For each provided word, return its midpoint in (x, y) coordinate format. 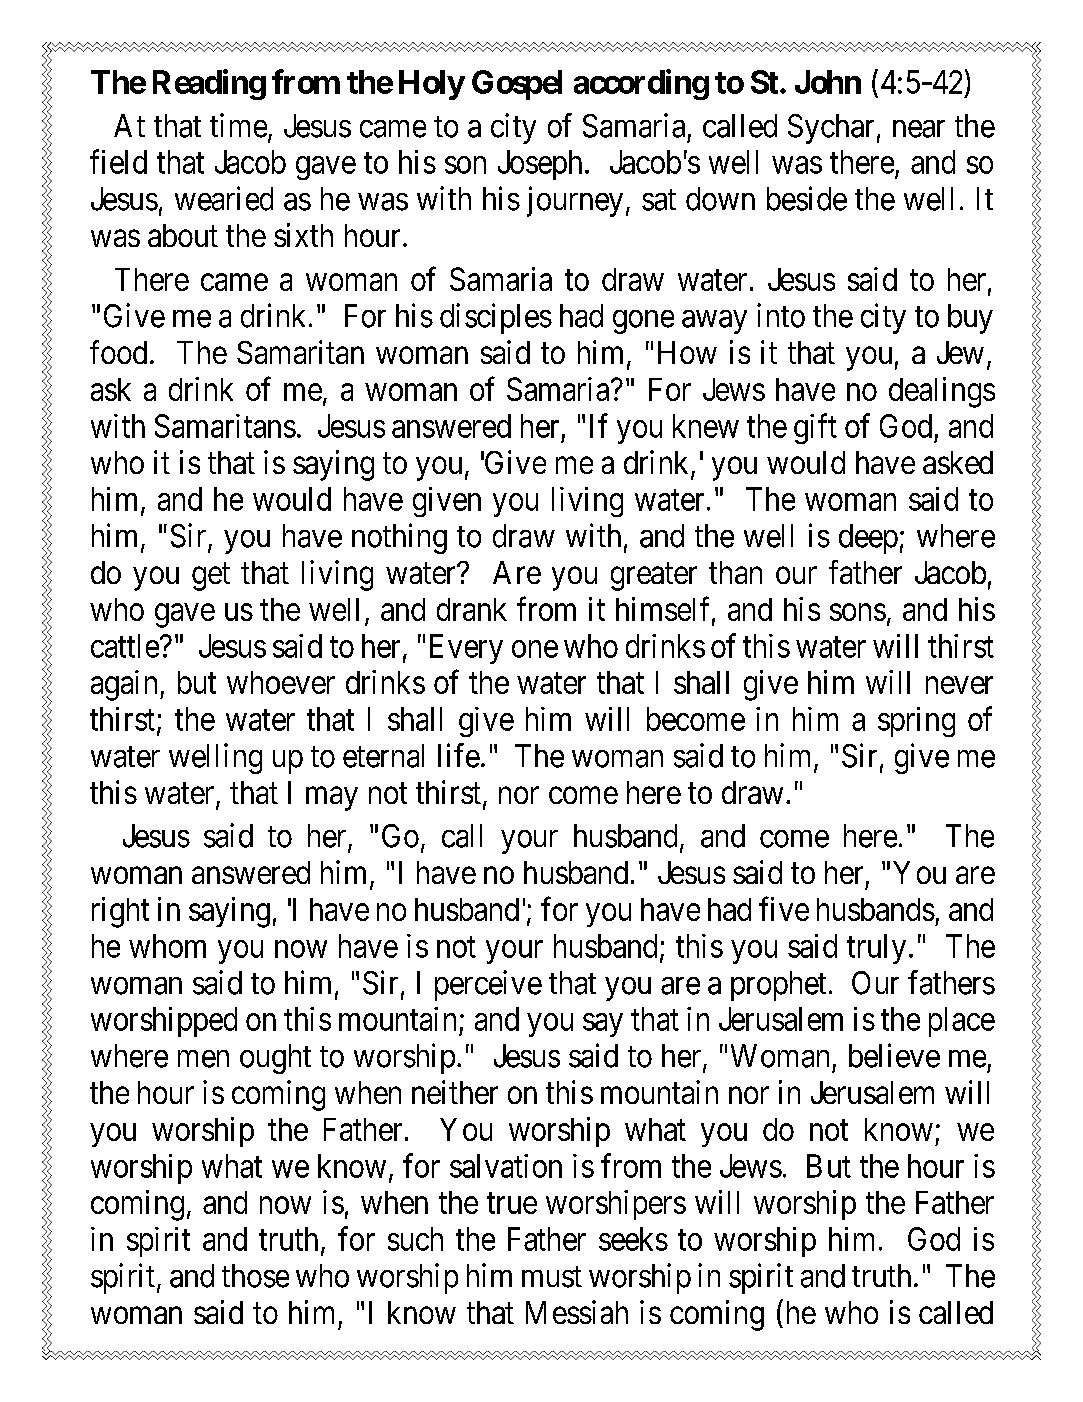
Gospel (517, 85)
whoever (281, 682)
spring (916, 722)
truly (876, 949)
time (238, 125)
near (919, 129)
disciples (496, 318)
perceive (488, 985)
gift (815, 428)
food (118, 352)
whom (167, 946)
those (255, 1276)
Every (466, 649)
